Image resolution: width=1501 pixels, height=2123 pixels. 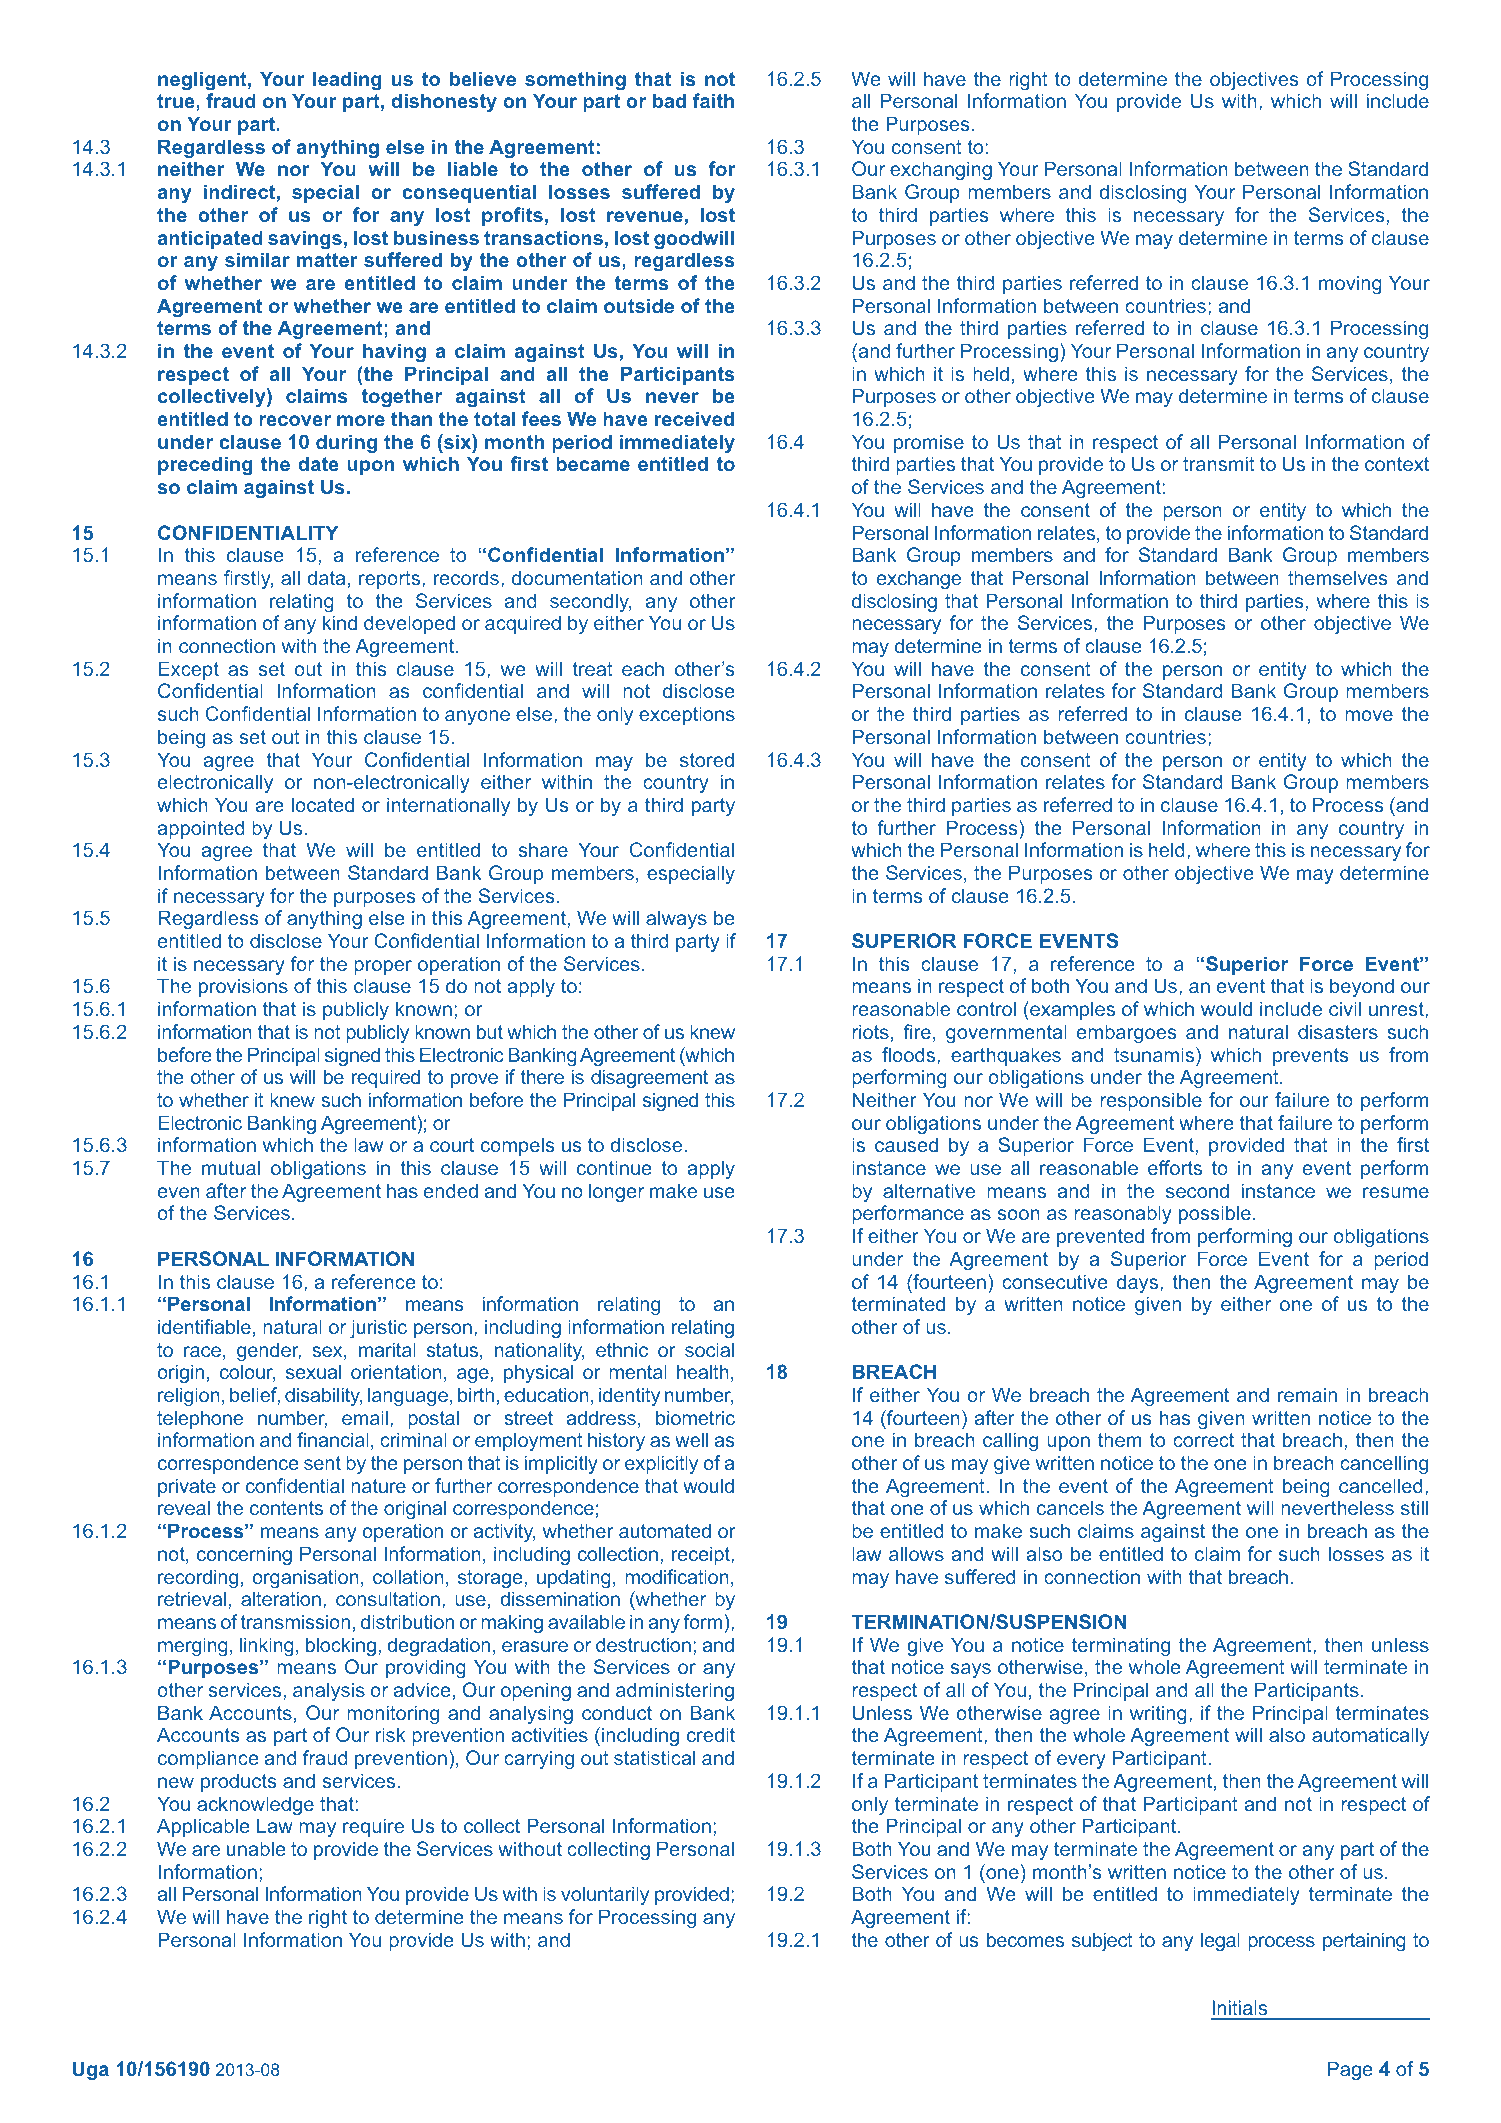 I want to click on riots, so click(x=870, y=1031).
